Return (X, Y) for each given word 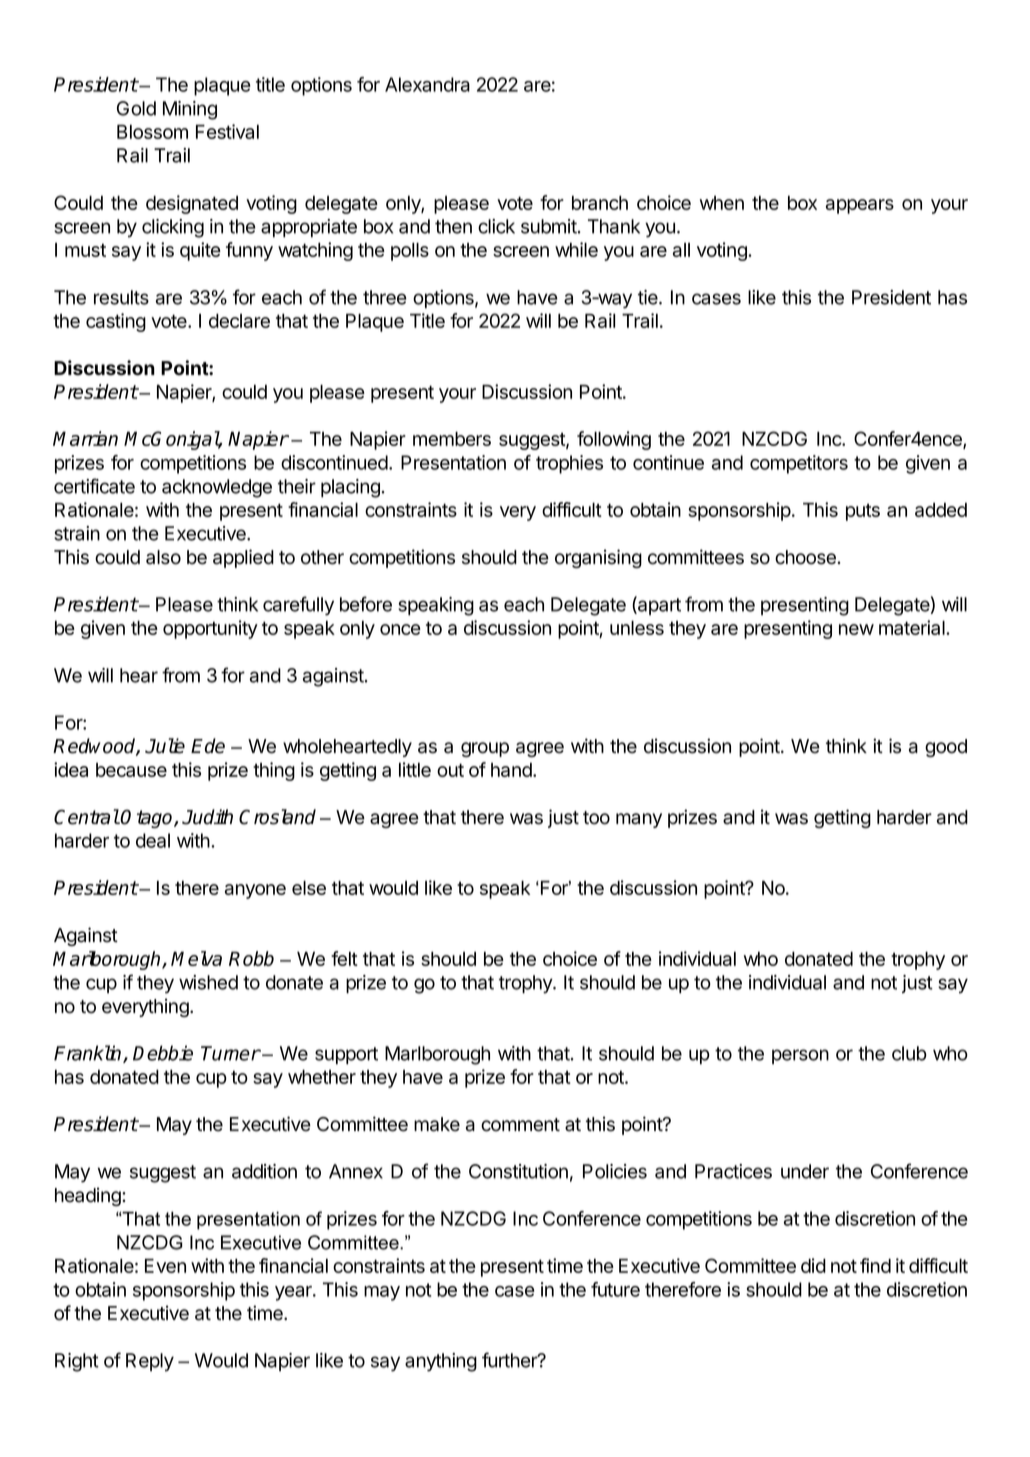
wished (208, 982)
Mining (190, 110)
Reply (150, 1362)
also (163, 557)
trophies (569, 464)
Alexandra (427, 84)
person (800, 1056)
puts (863, 512)
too (596, 818)
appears (860, 206)
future (615, 1289)
